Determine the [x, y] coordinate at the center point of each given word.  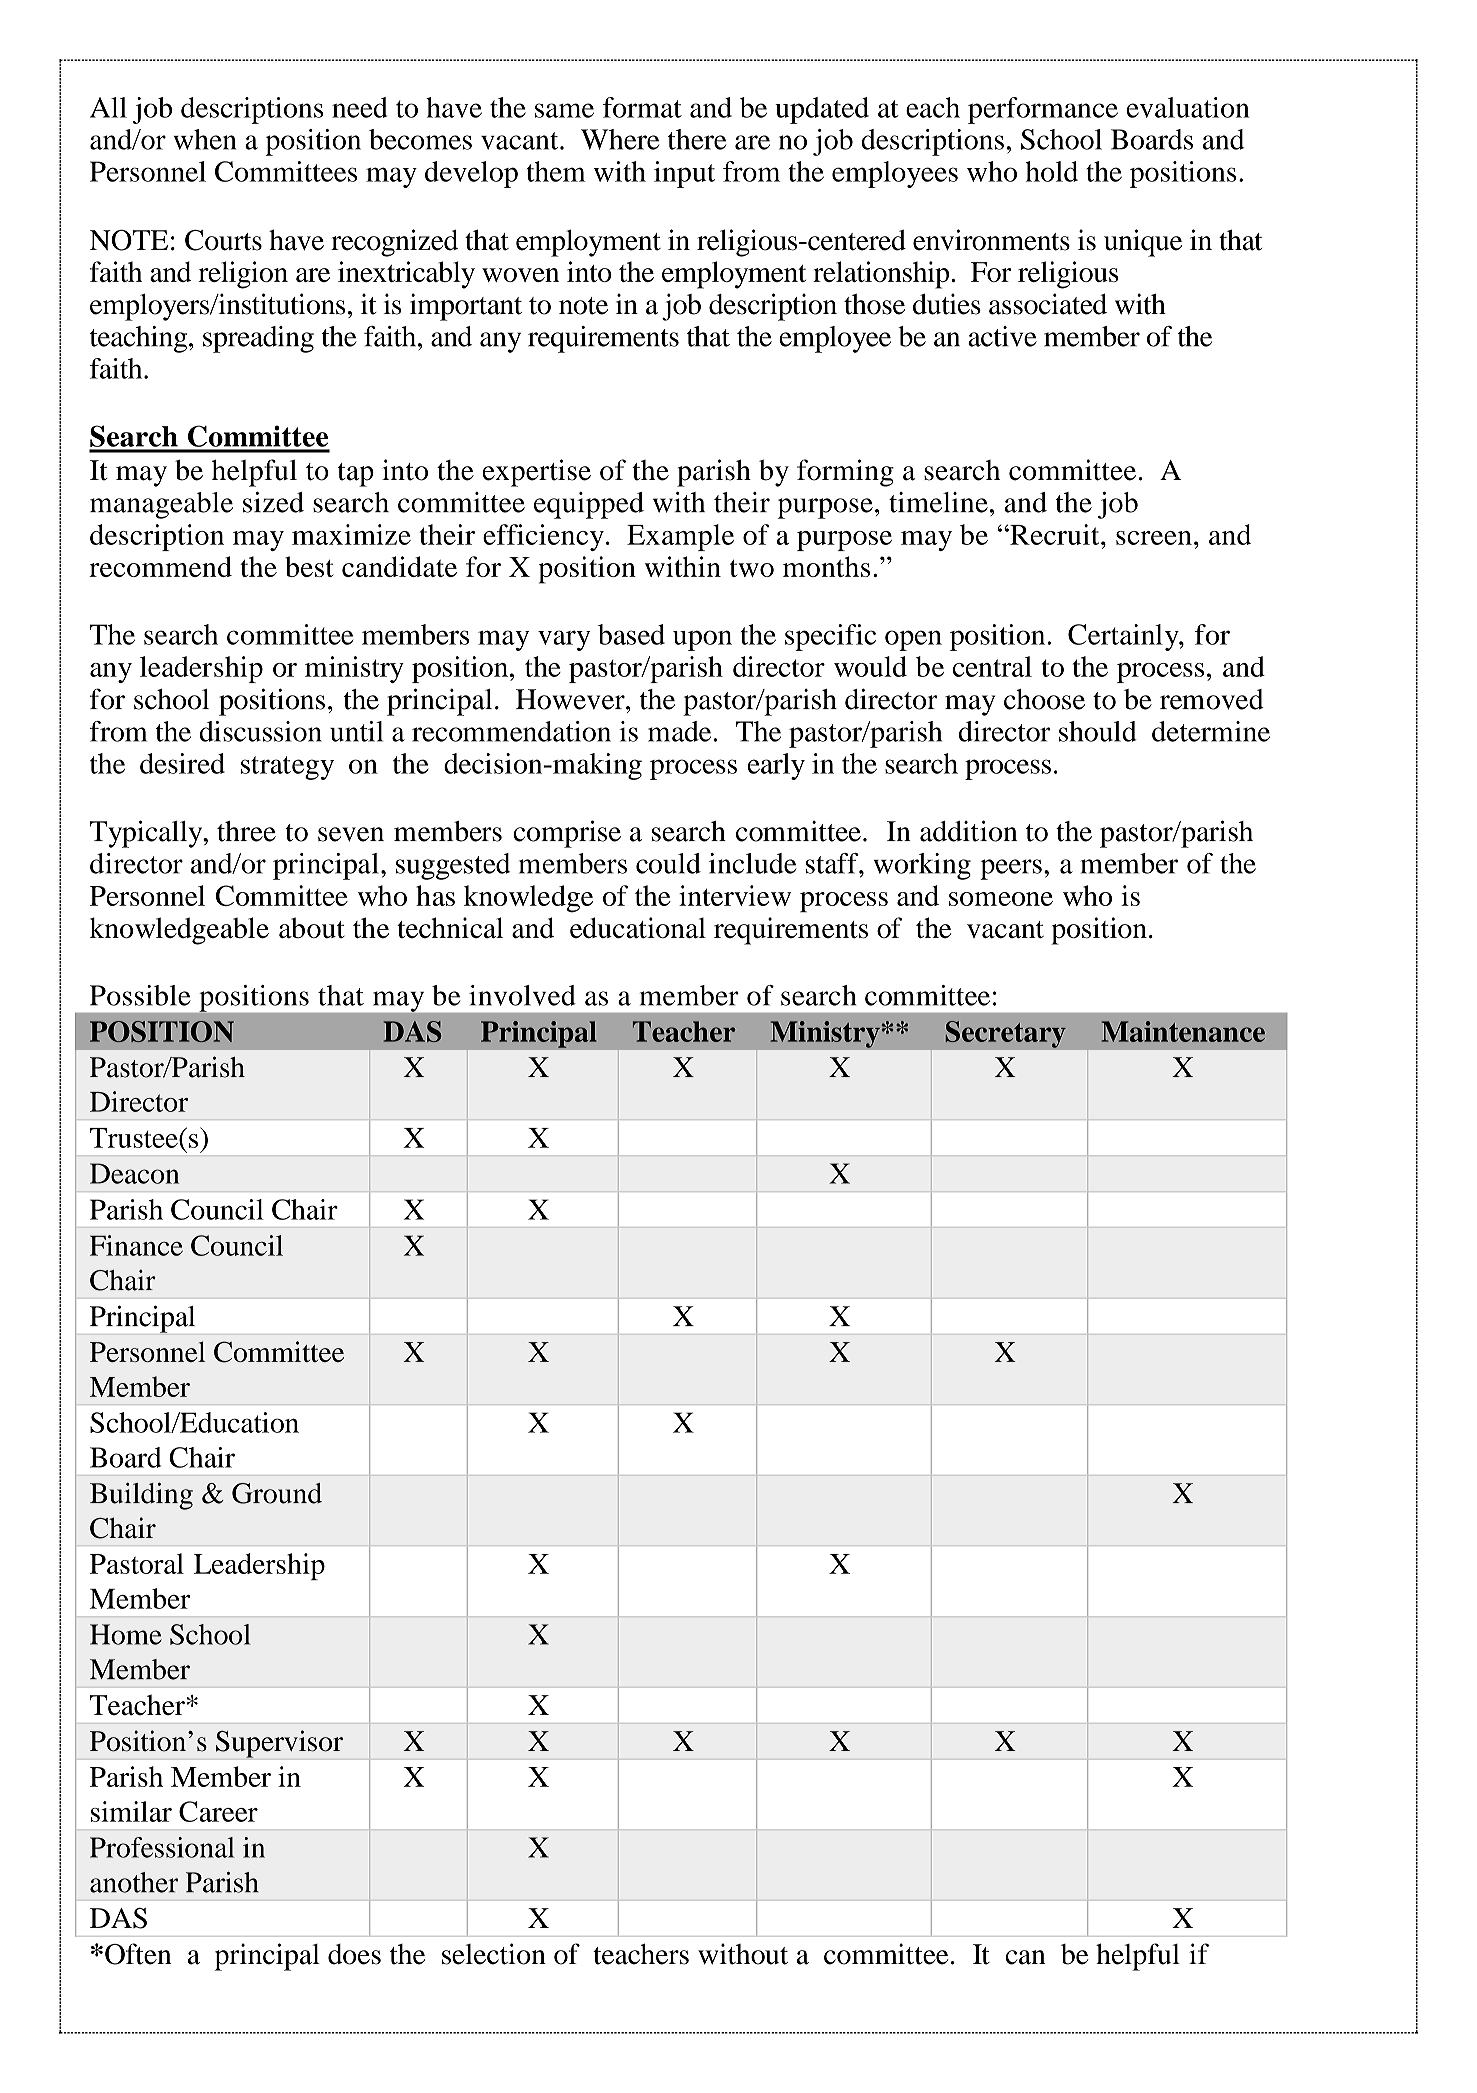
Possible [140, 995]
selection [494, 1954]
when [204, 139]
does [354, 1954]
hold [1051, 171]
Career [218, 1811]
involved [522, 995]
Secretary [1005, 1034]
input [684, 174]
